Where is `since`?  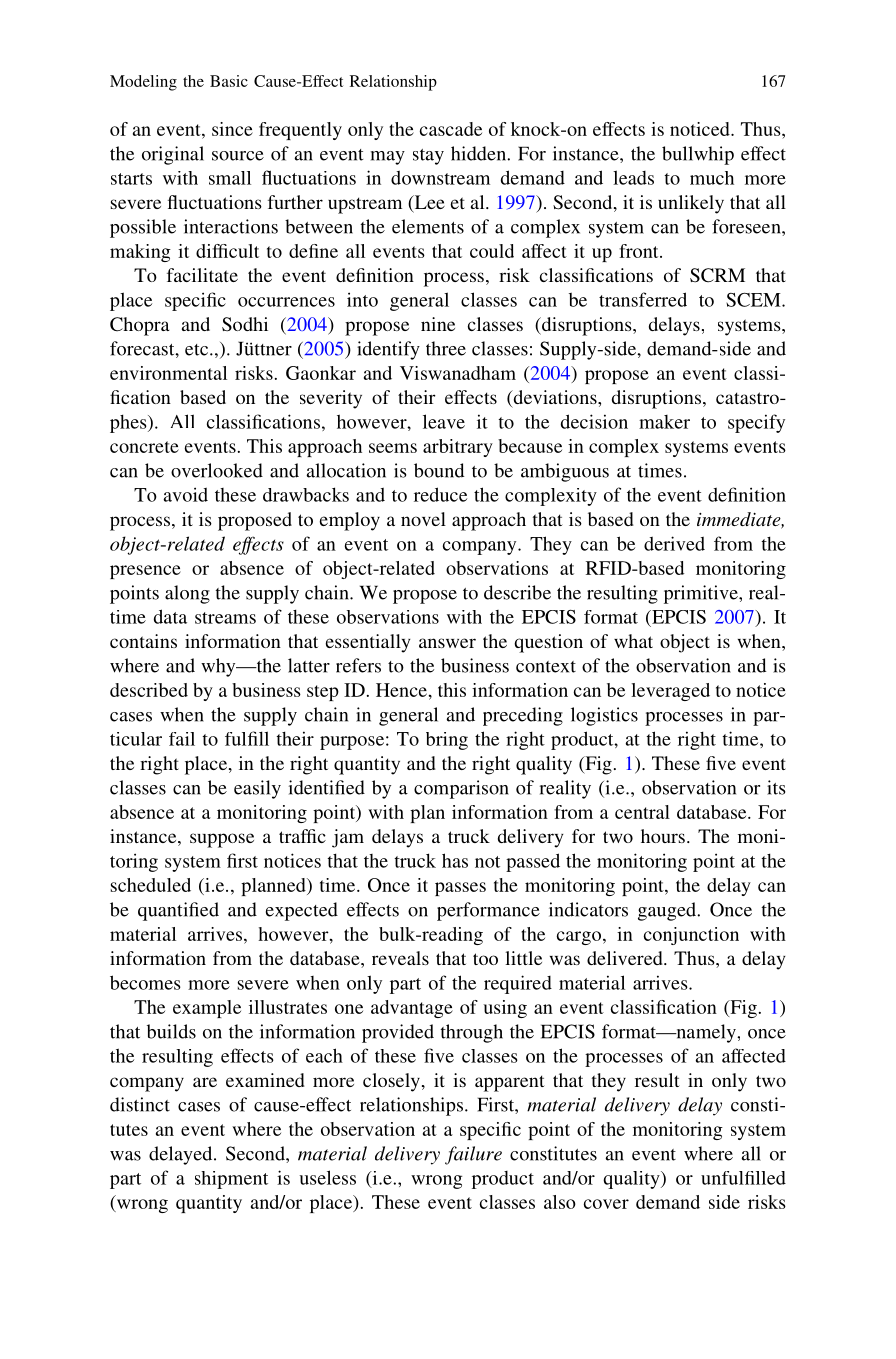
since is located at coordinates (232, 129).
